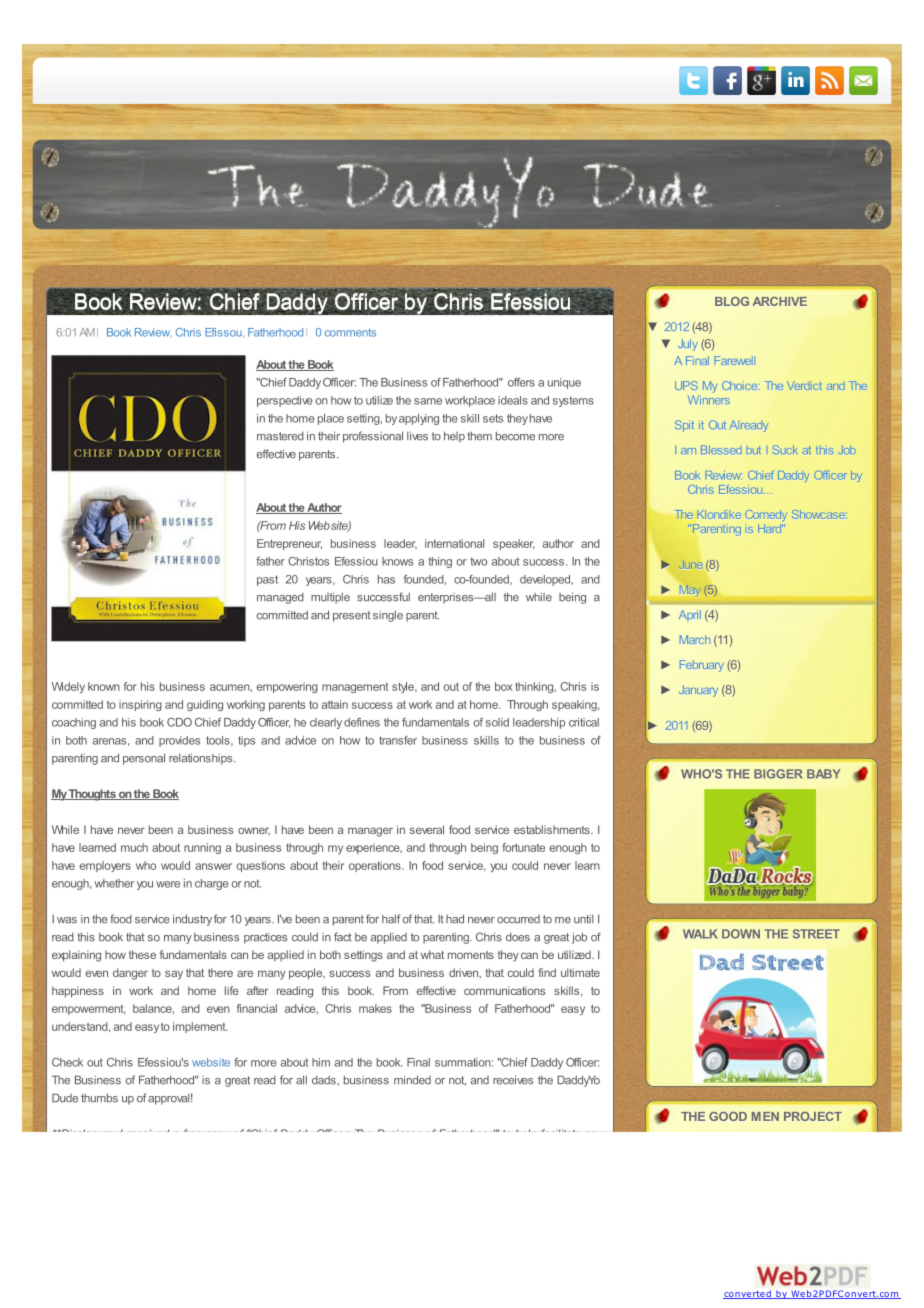 The height and width of the screenshot is (1308, 924). Describe the element at coordinates (144, 759) in the screenshot. I see `personal` at that location.
